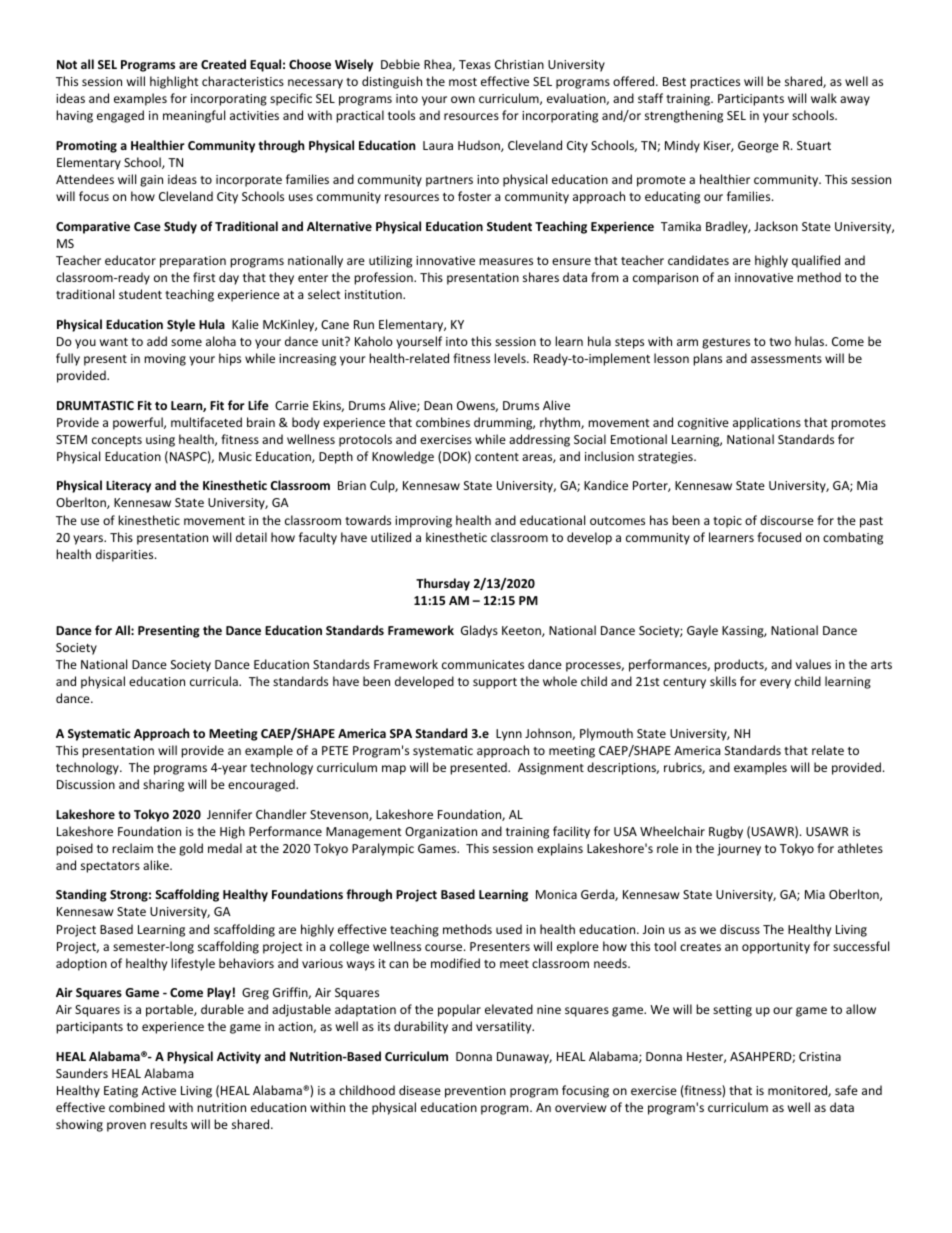  I want to click on disparities, so click(126, 555).
